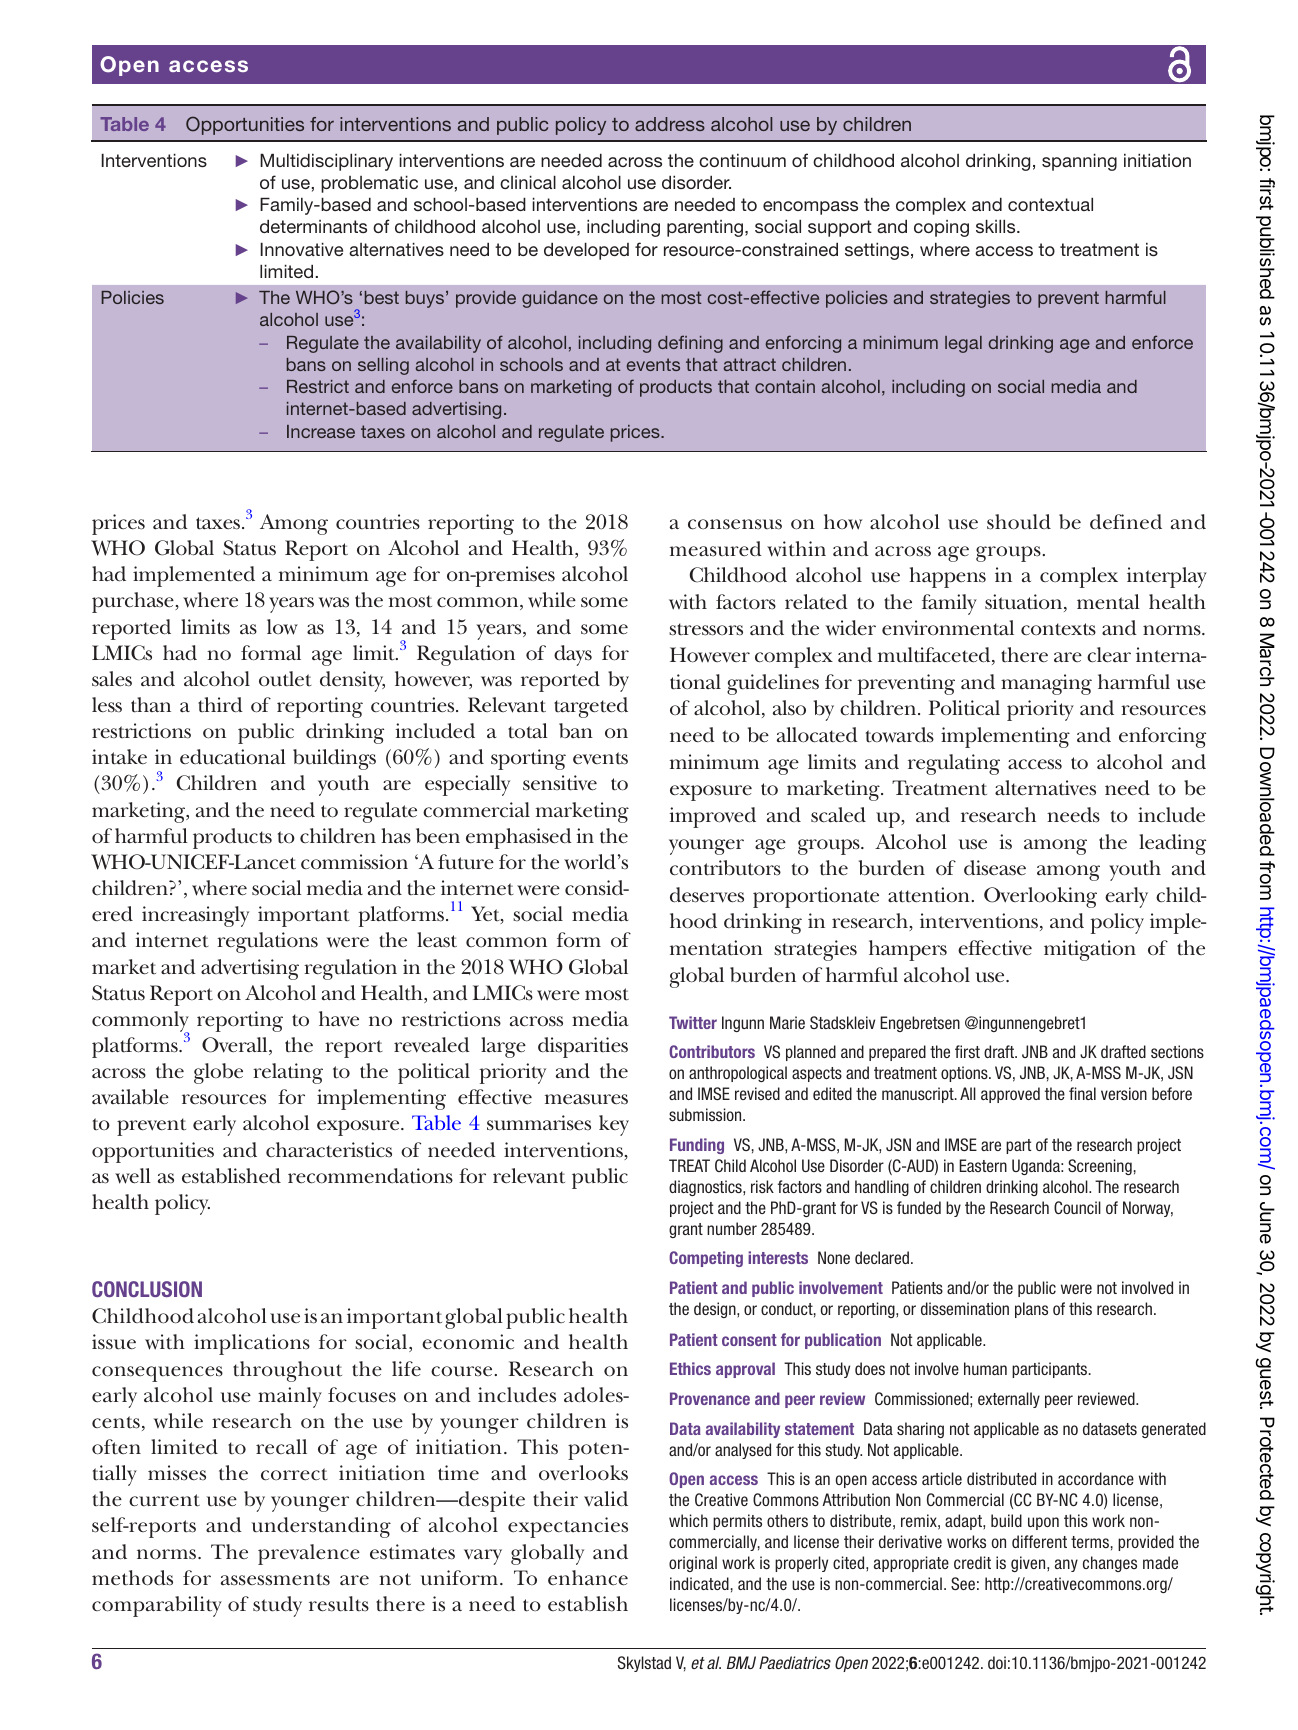 This image has height=1730, width=1298. I want to click on address, so click(670, 124).
